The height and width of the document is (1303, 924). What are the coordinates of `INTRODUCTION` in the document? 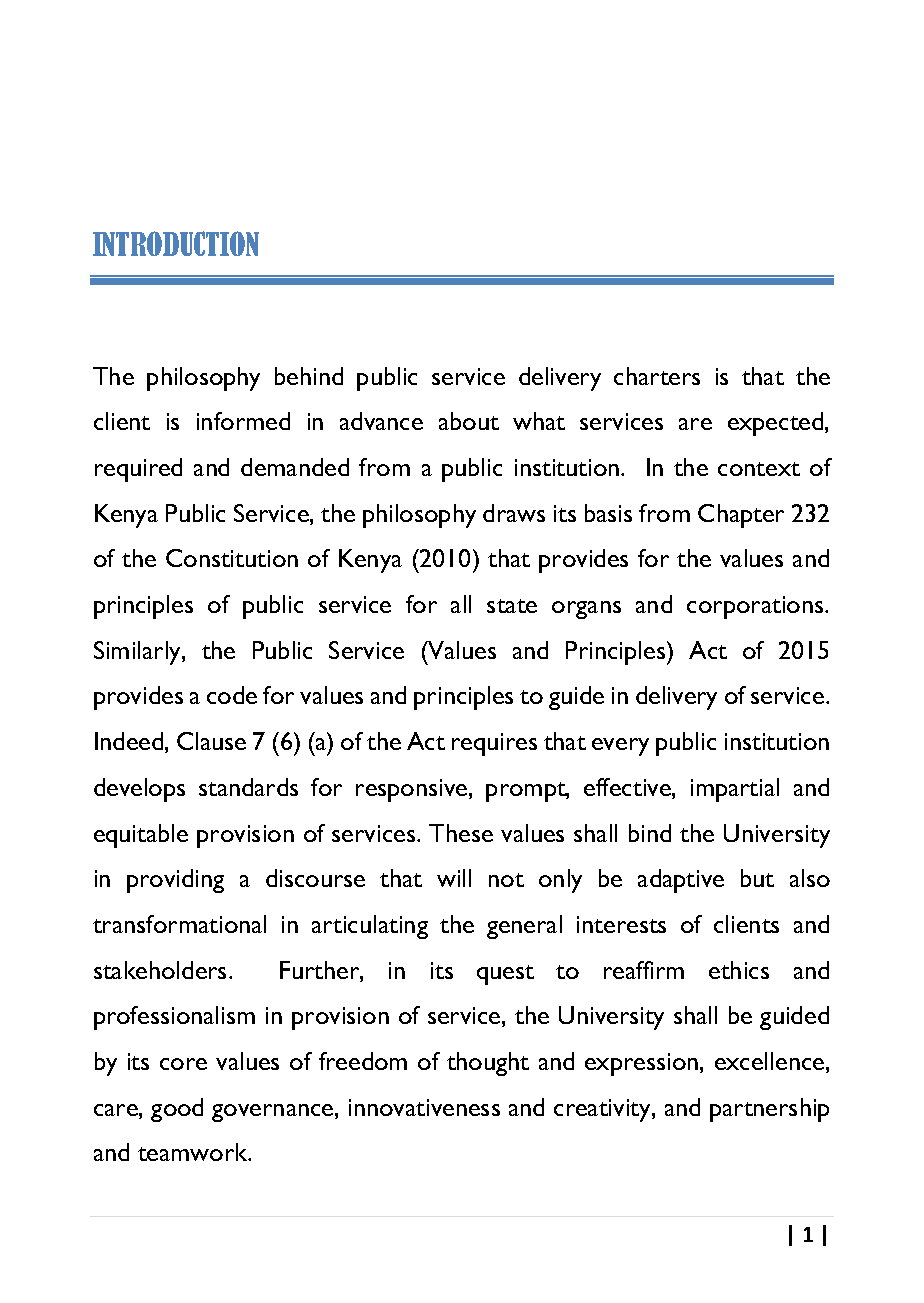 It's located at (176, 243).
